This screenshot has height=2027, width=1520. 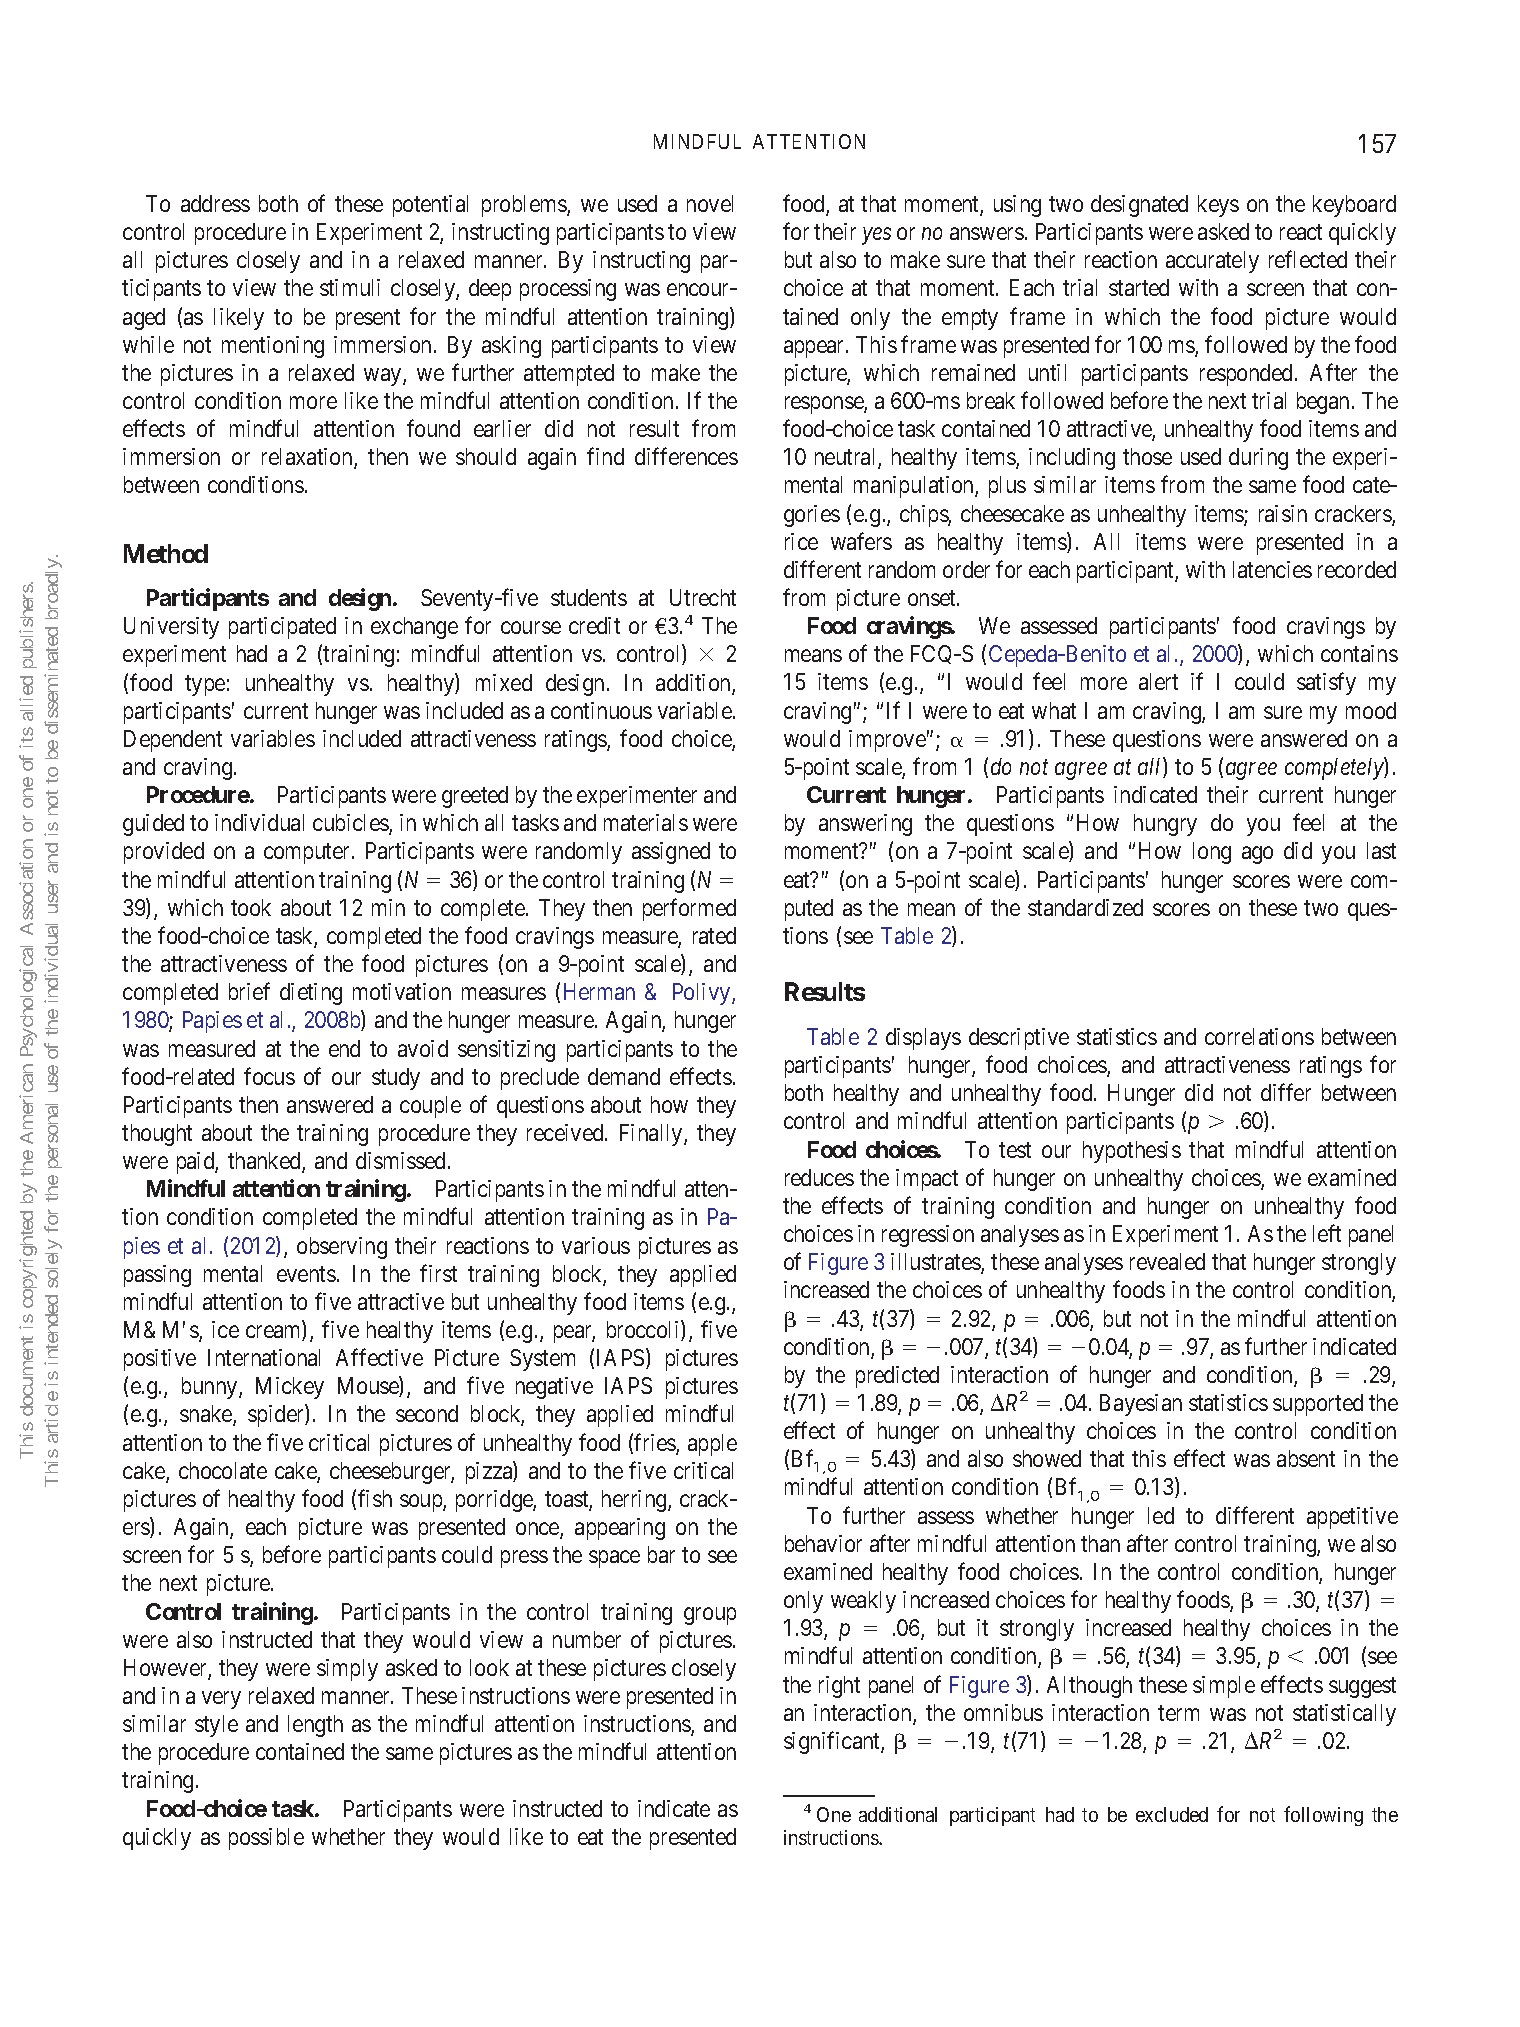 I want to click on rated, so click(x=714, y=935).
